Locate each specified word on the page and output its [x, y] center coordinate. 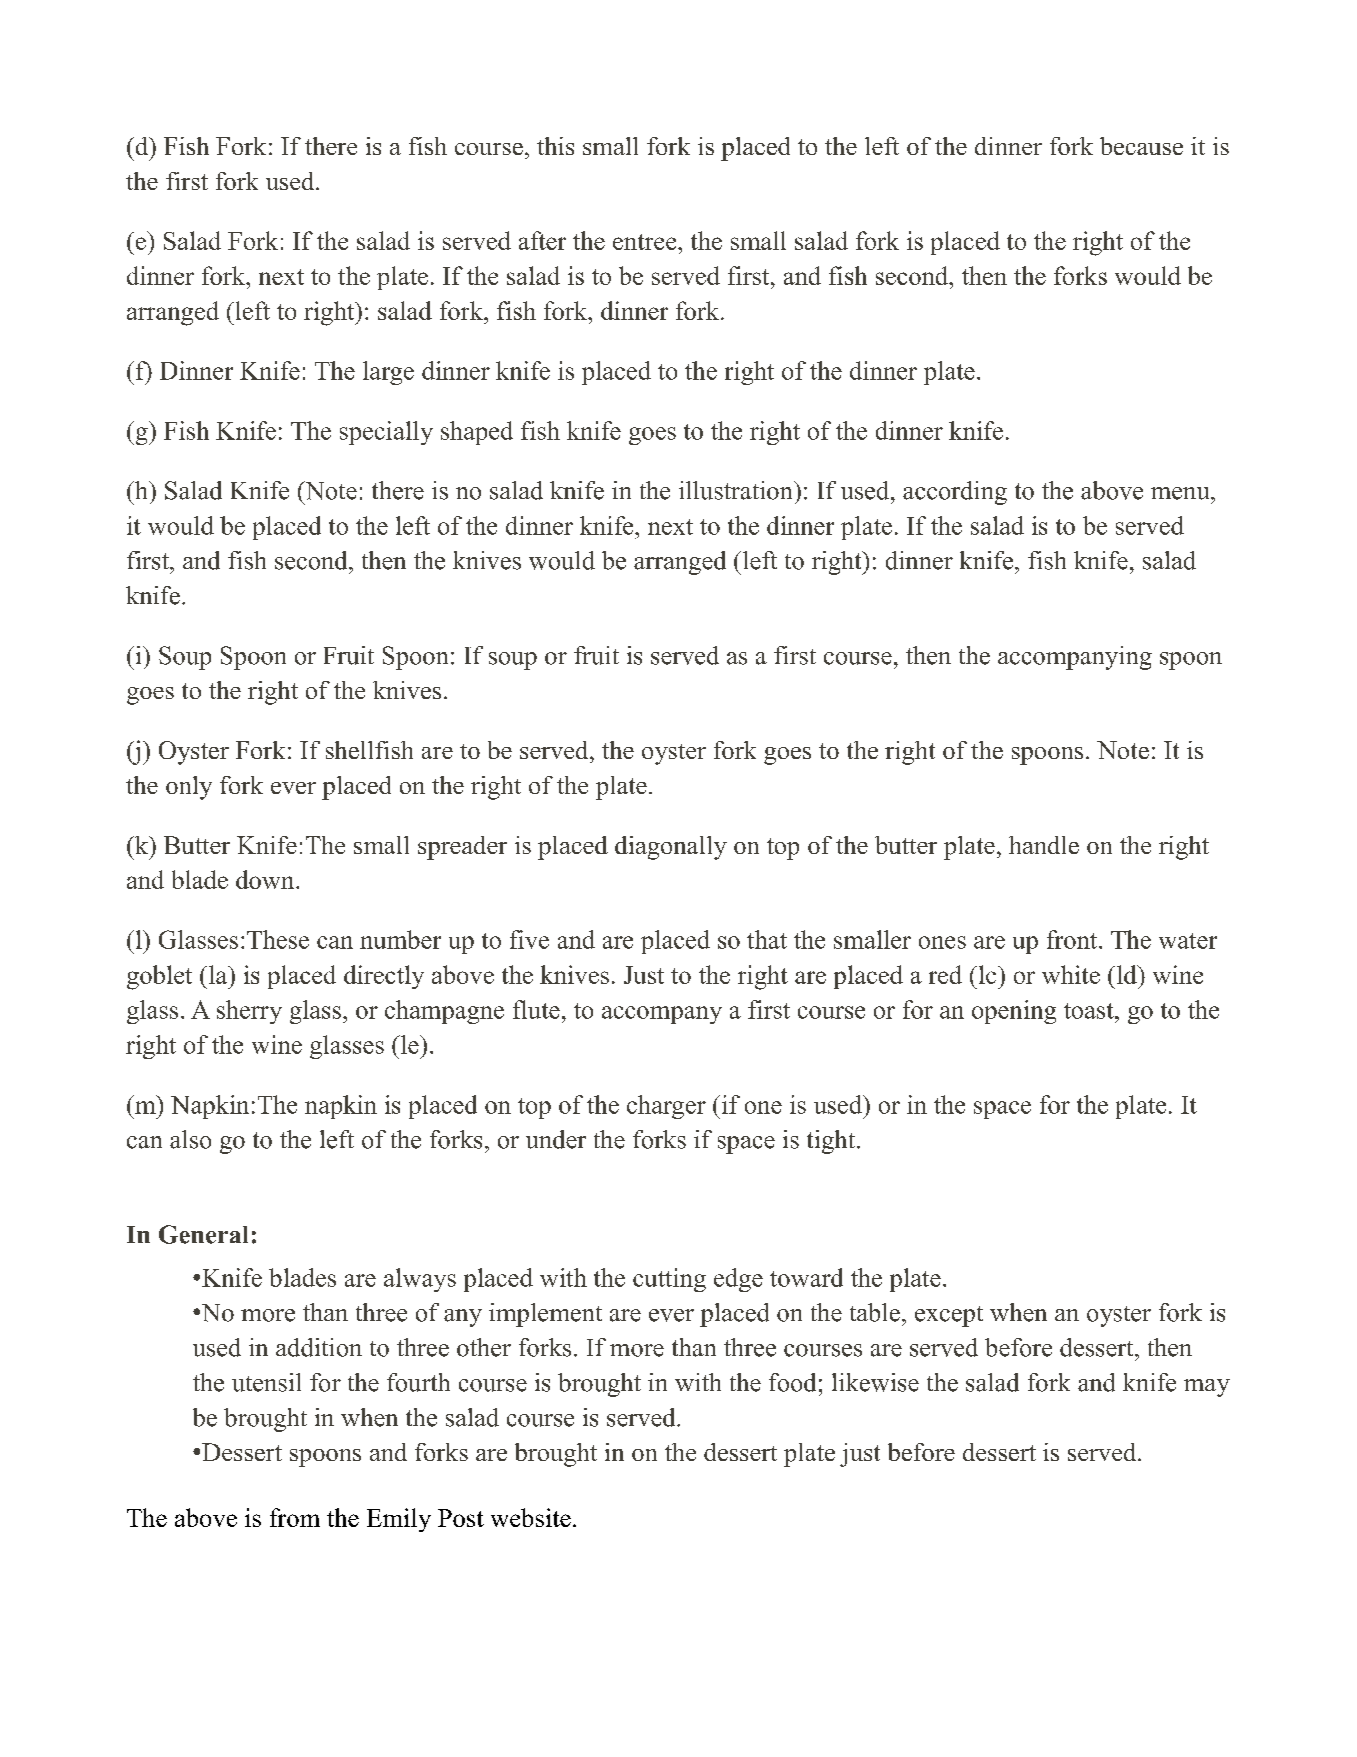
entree [646, 242]
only [189, 788]
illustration [737, 490]
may [1207, 1388]
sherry [249, 1012]
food [792, 1382]
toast [1090, 1011]
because [1141, 146]
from [295, 1517]
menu [1181, 493]
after [542, 240]
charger [666, 1107]
